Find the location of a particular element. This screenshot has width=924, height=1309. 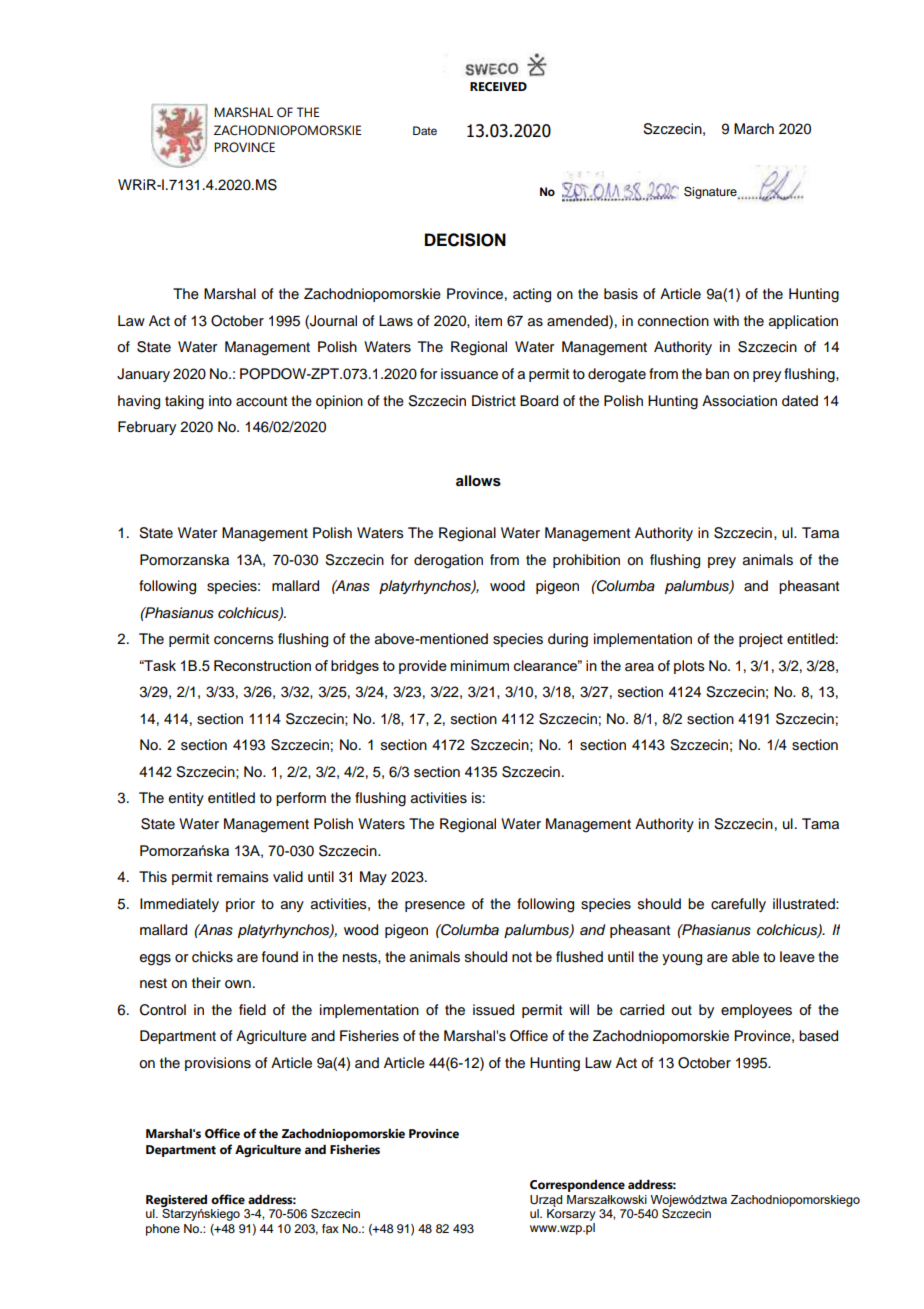

DECISION is located at coordinates (465, 240).
